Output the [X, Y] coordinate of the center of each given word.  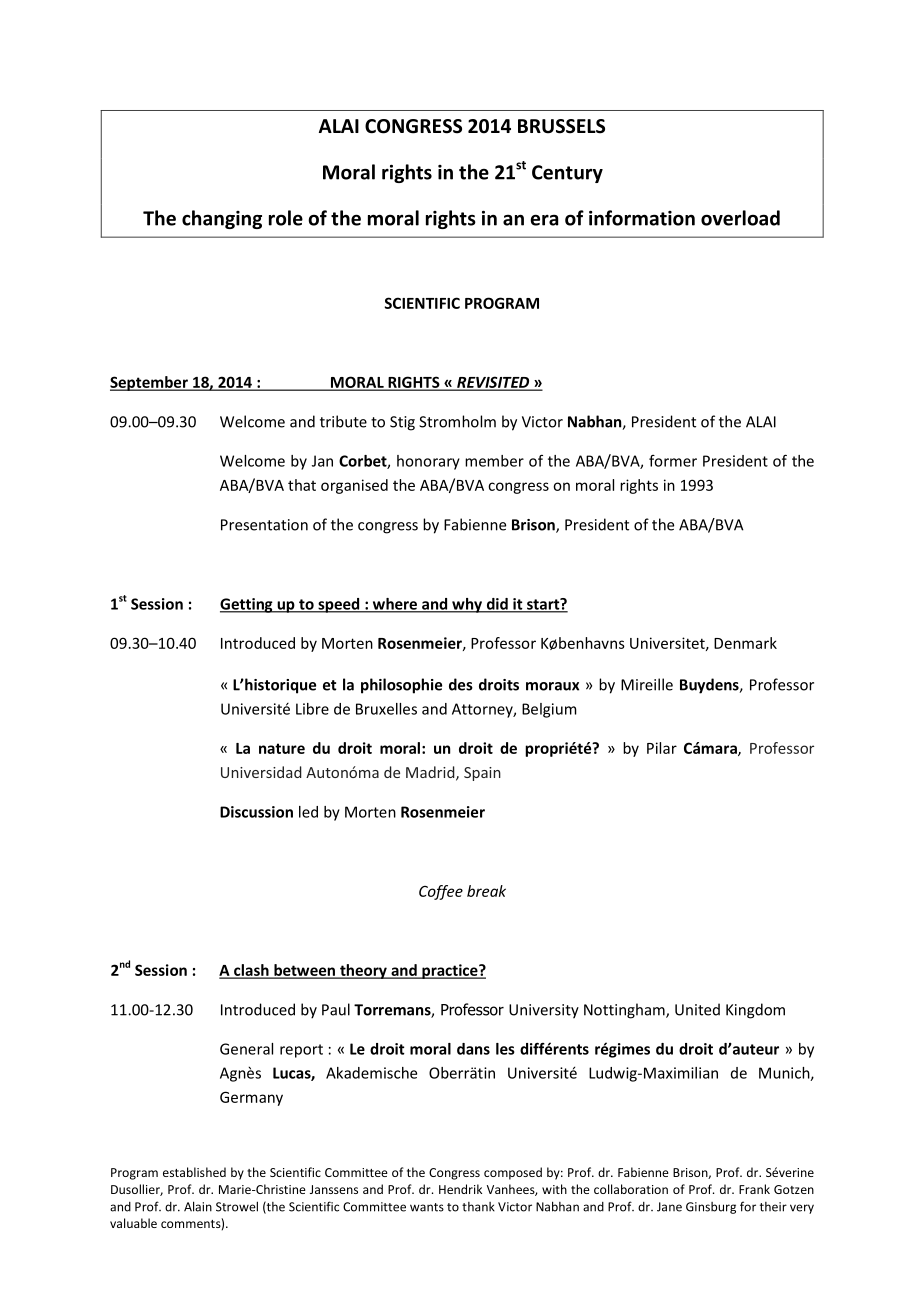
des [461, 684]
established [194, 1172]
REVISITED [493, 383]
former [673, 461]
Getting [247, 605]
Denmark [745, 643]
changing [222, 219]
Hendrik [460, 1189]
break [486, 891]
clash [251, 971]
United [697, 1009]
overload [740, 218]
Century [567, 174]
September [150, 383]
